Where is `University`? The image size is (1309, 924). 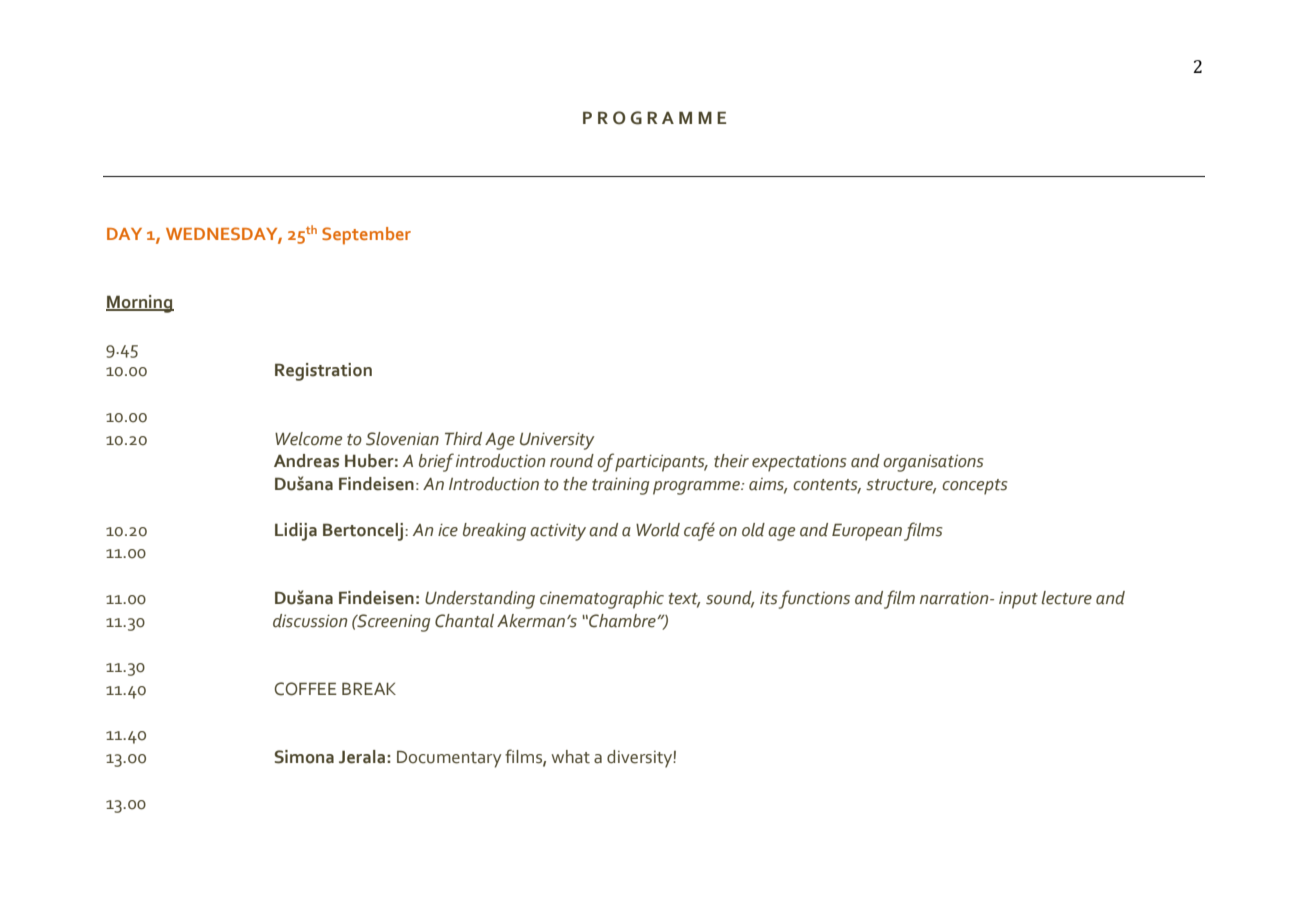
University is located at coordinates (557, 441).
